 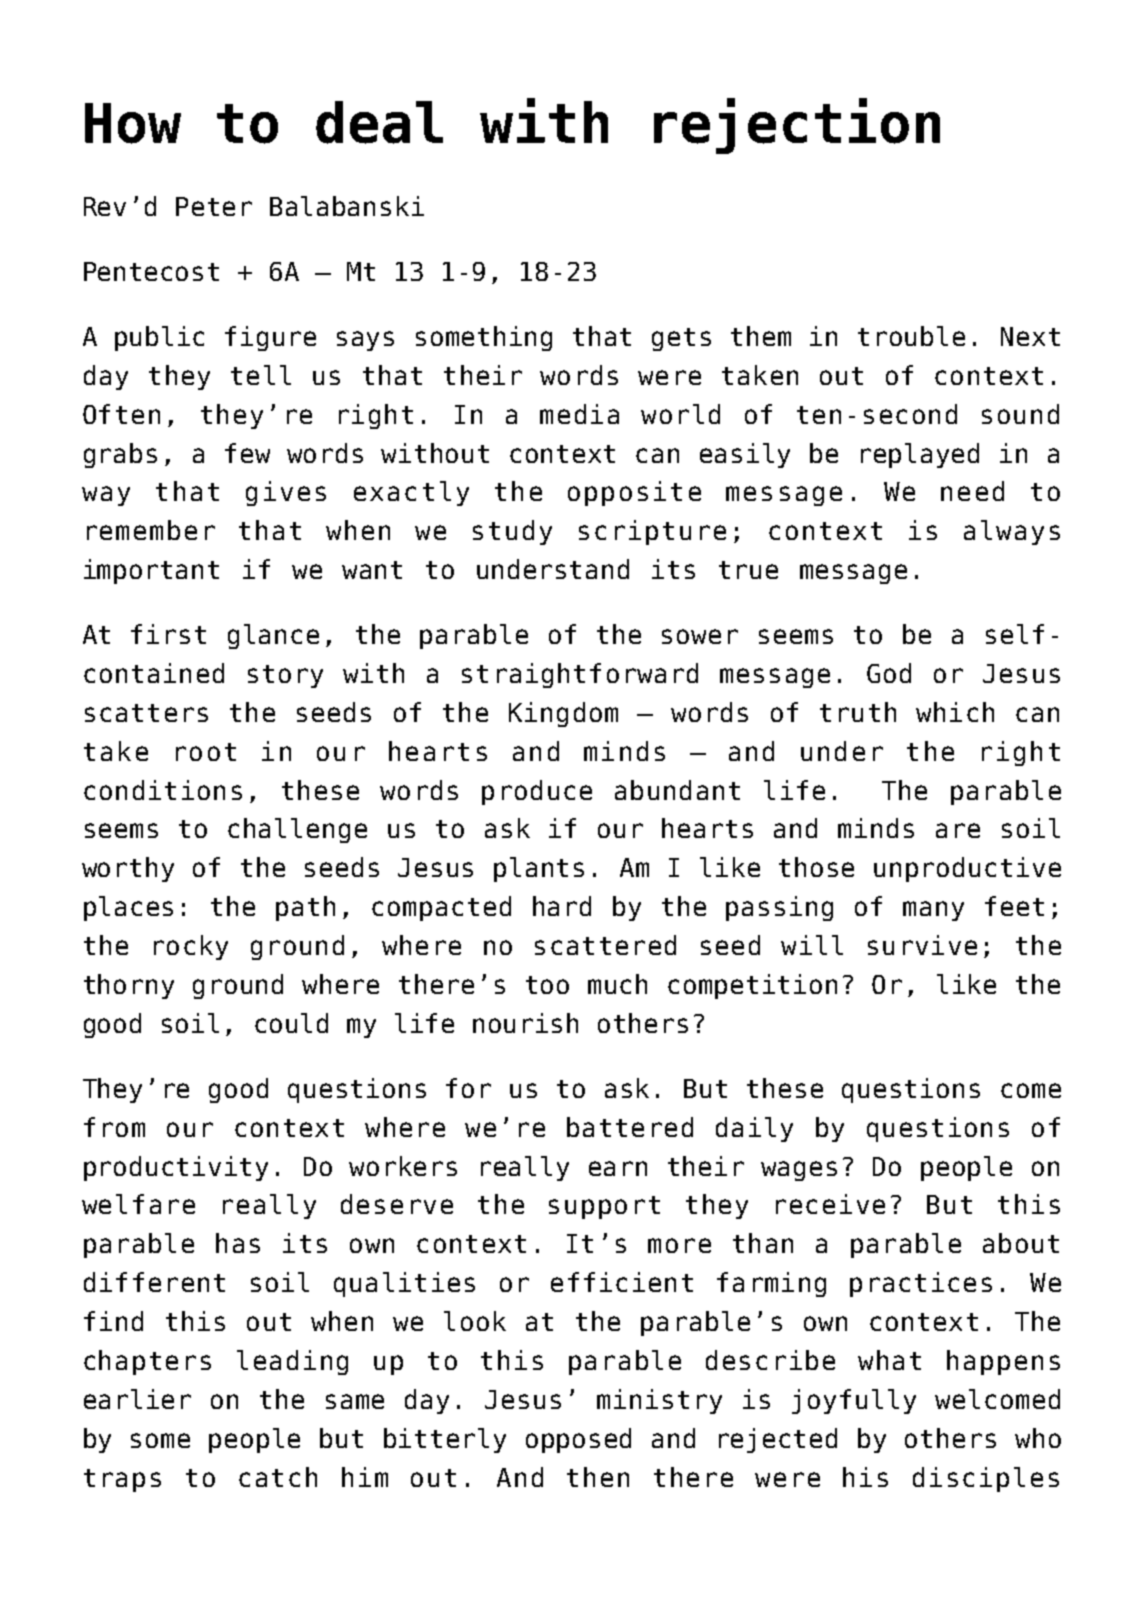 What do you see at coordinates (578, 1440) in the screenshot?
I see `opposed` at bounding box center [578, 1440].
